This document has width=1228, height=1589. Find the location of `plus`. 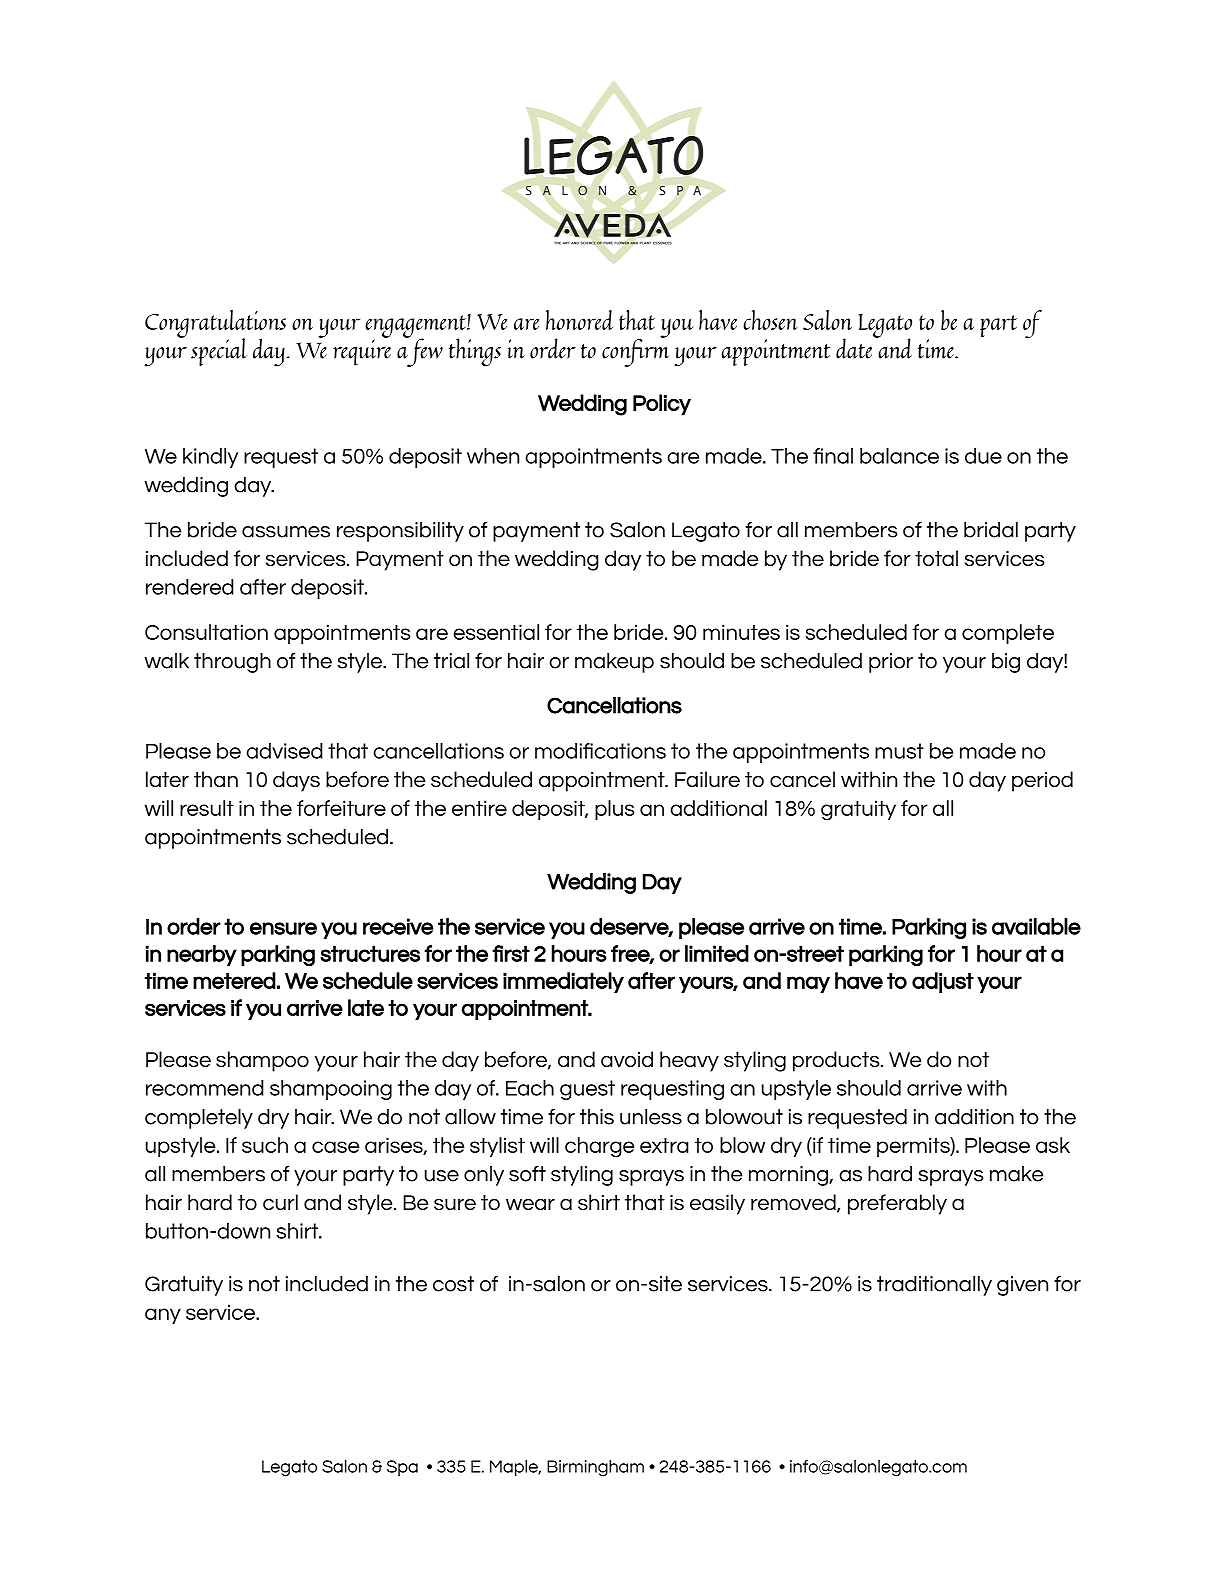

plus is located at coordinates (614, 810).
